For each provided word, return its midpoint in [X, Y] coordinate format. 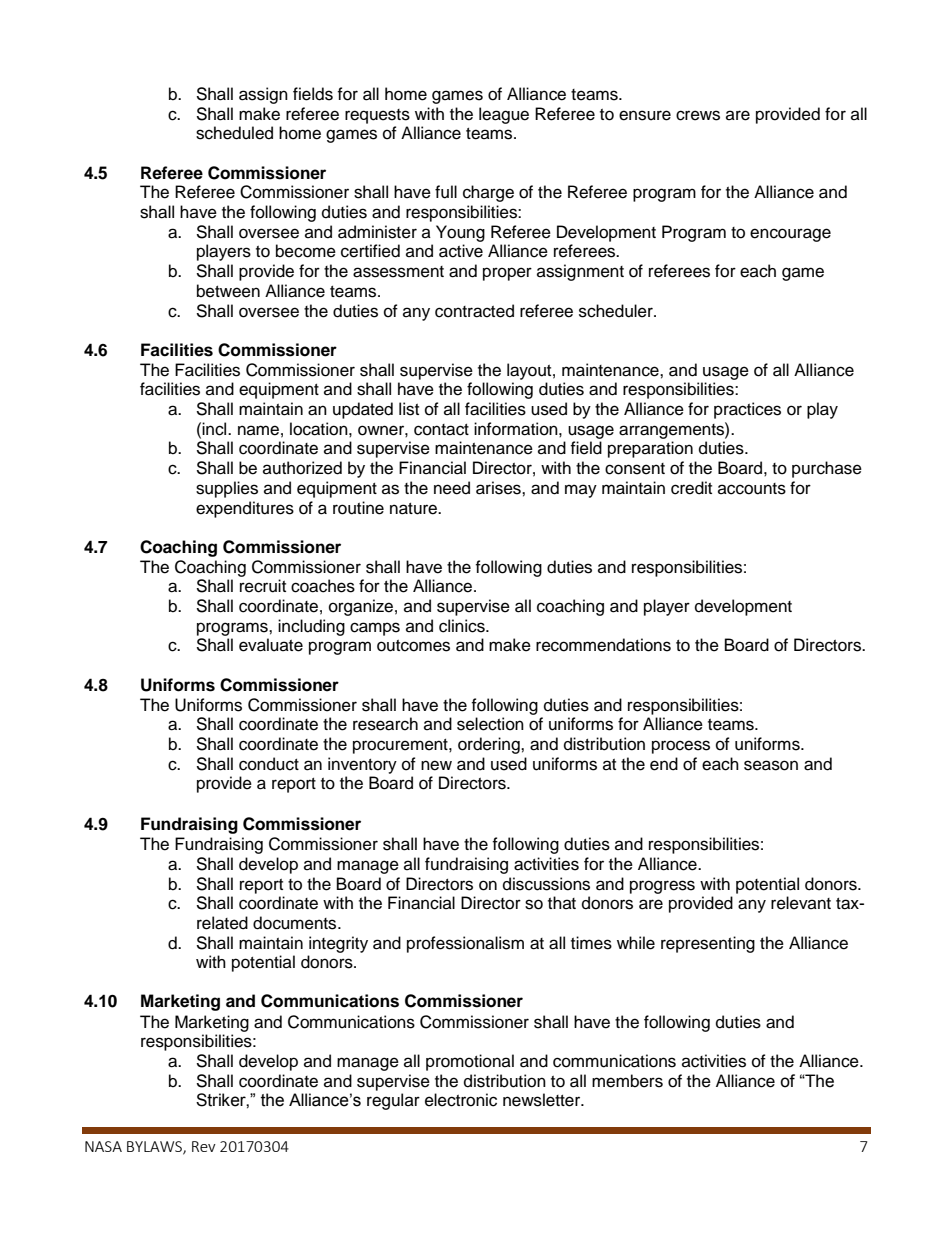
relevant [801, 903]
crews [698, 115]
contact [441, 430]
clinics [463, 626]
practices [747, 410]
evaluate [271, 645]
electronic [461, 1100]
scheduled [234, 133]
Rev [204, 1146]
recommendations [603, 645]
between [228, 291]
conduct [269, 764]
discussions [546, 884]
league [504, 115]
